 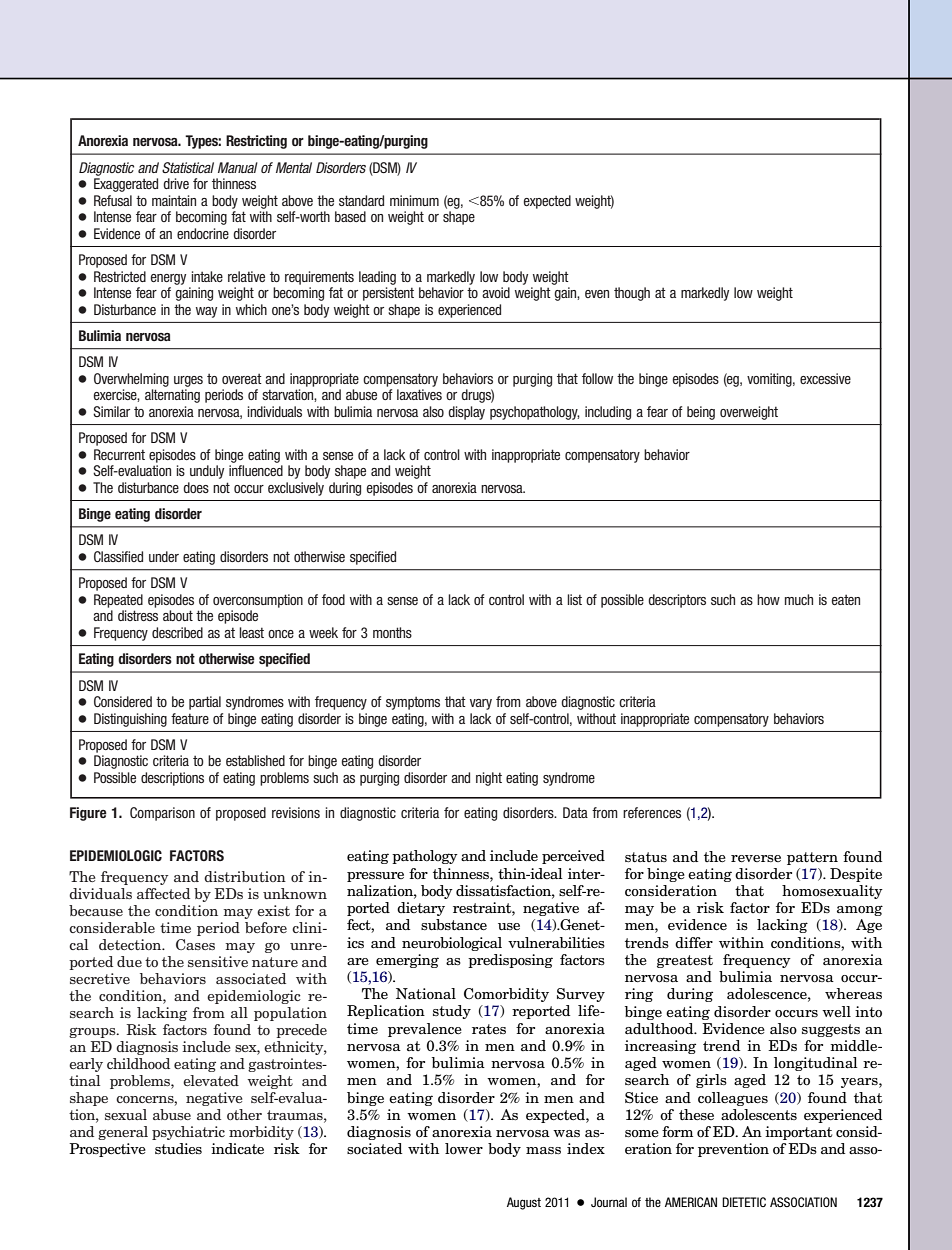 I want to click on does, so click(x=196, y=487).
